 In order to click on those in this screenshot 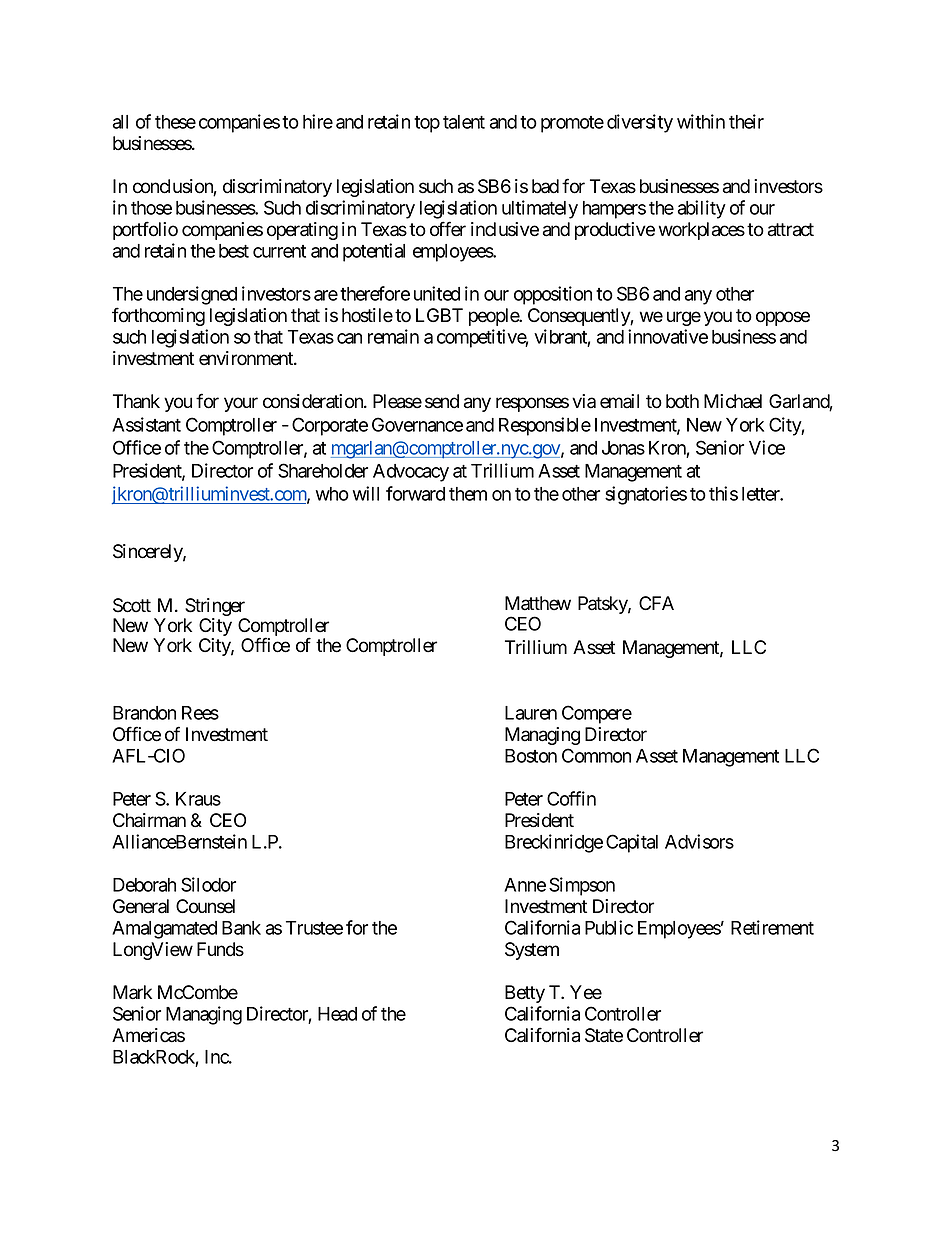, I will do `click(151, 208)`.
